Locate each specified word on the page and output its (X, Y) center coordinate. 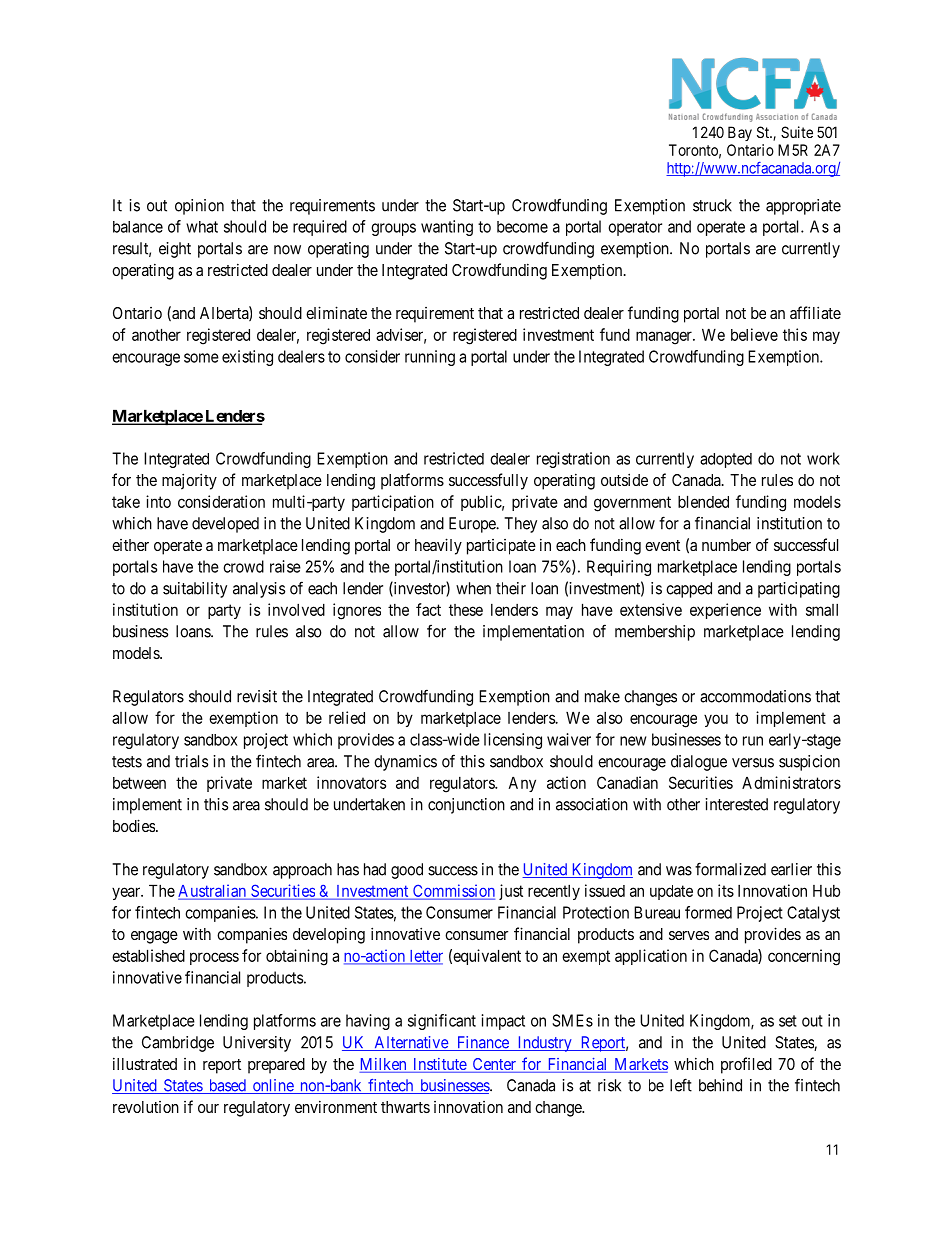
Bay (740, 133)
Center (494, 1065)
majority (189, 481)
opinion (199, 207)
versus (753, 763)
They (520, 525)
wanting (447, 228)
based (227, 1086)
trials (191, 761)
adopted (726, 460)
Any (522, 784)
